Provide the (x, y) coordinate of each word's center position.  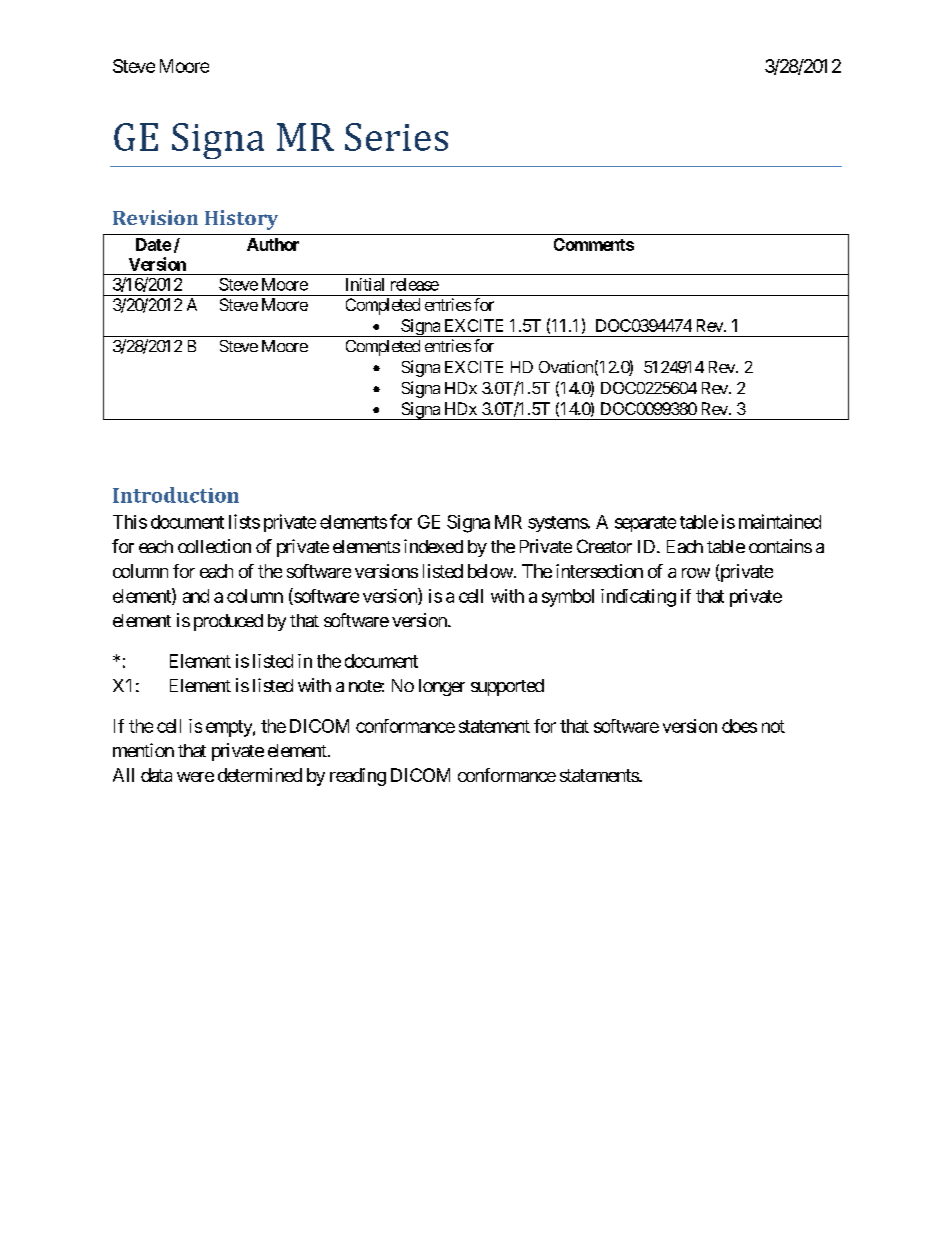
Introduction (176, 495)
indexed (433, 546)
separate (645, 524)
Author (273, 244)
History (241, 220)
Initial (365, 284)
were (195, 777)
